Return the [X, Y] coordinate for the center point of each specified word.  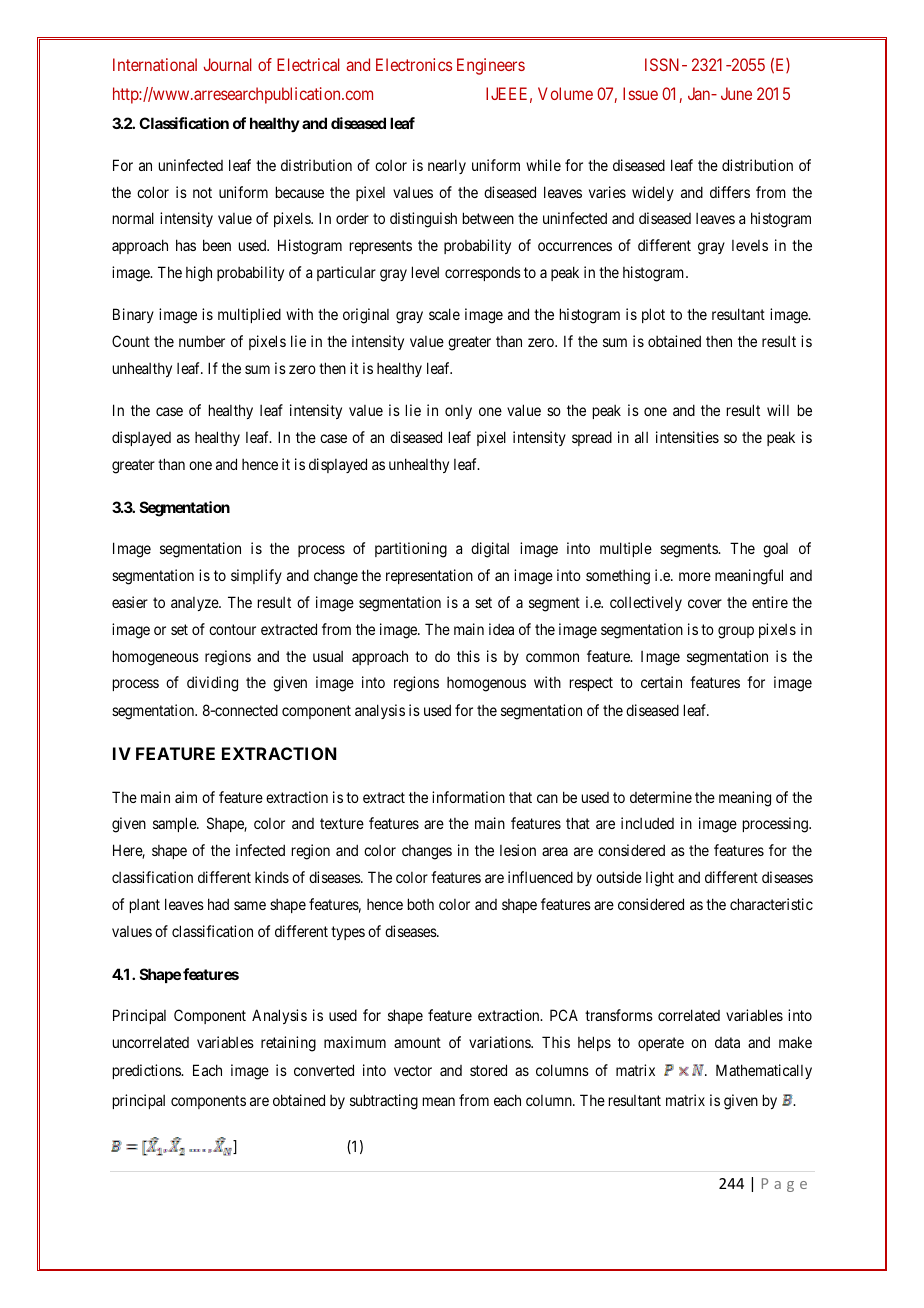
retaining [288, 1044]
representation [429, 576]
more [695, 576]
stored [488, 1070]
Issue [640, 93]
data [727, 1042]
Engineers [491, 66]
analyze [195, 604]
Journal [228, 64]
